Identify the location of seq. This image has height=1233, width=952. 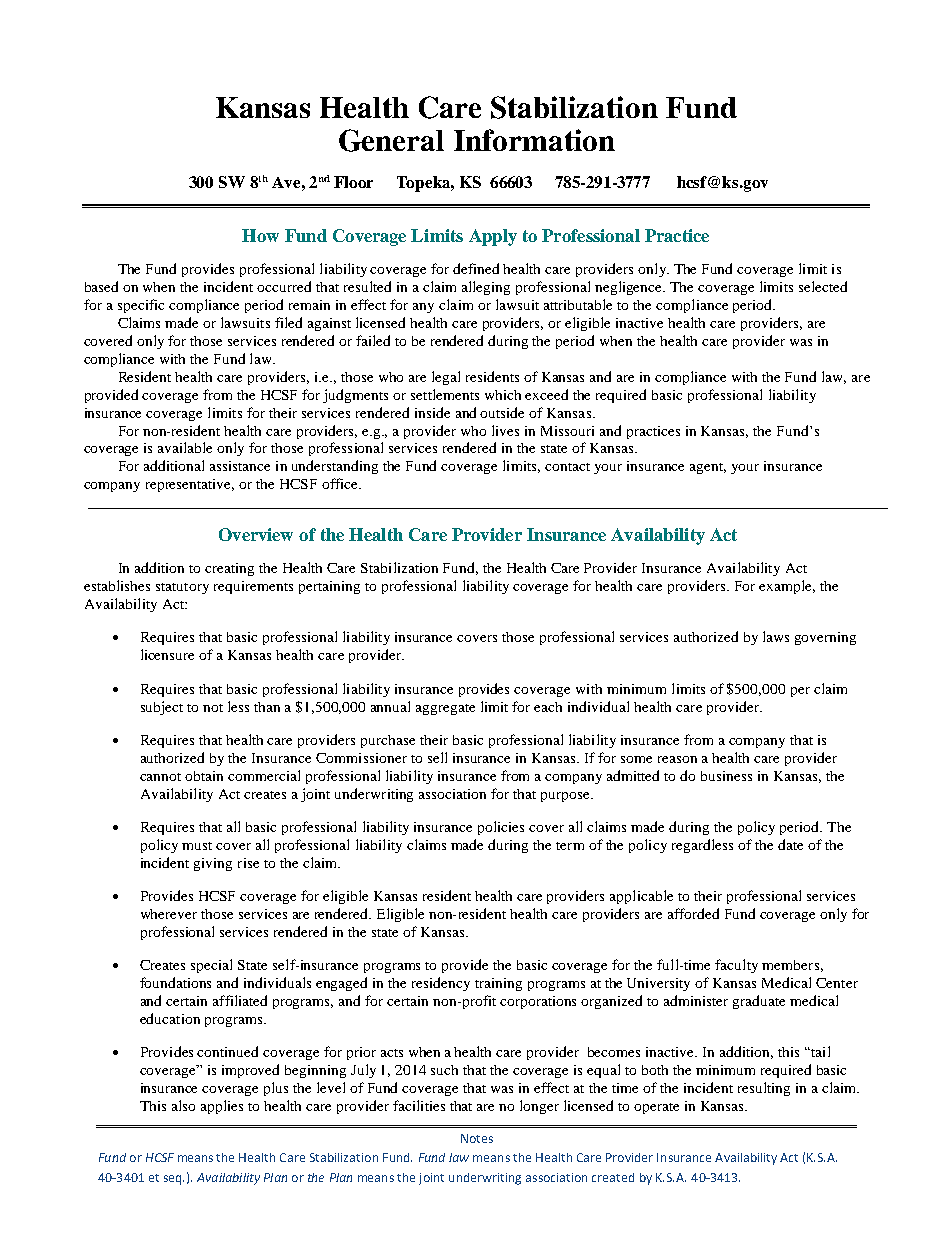
(174, 1180).
